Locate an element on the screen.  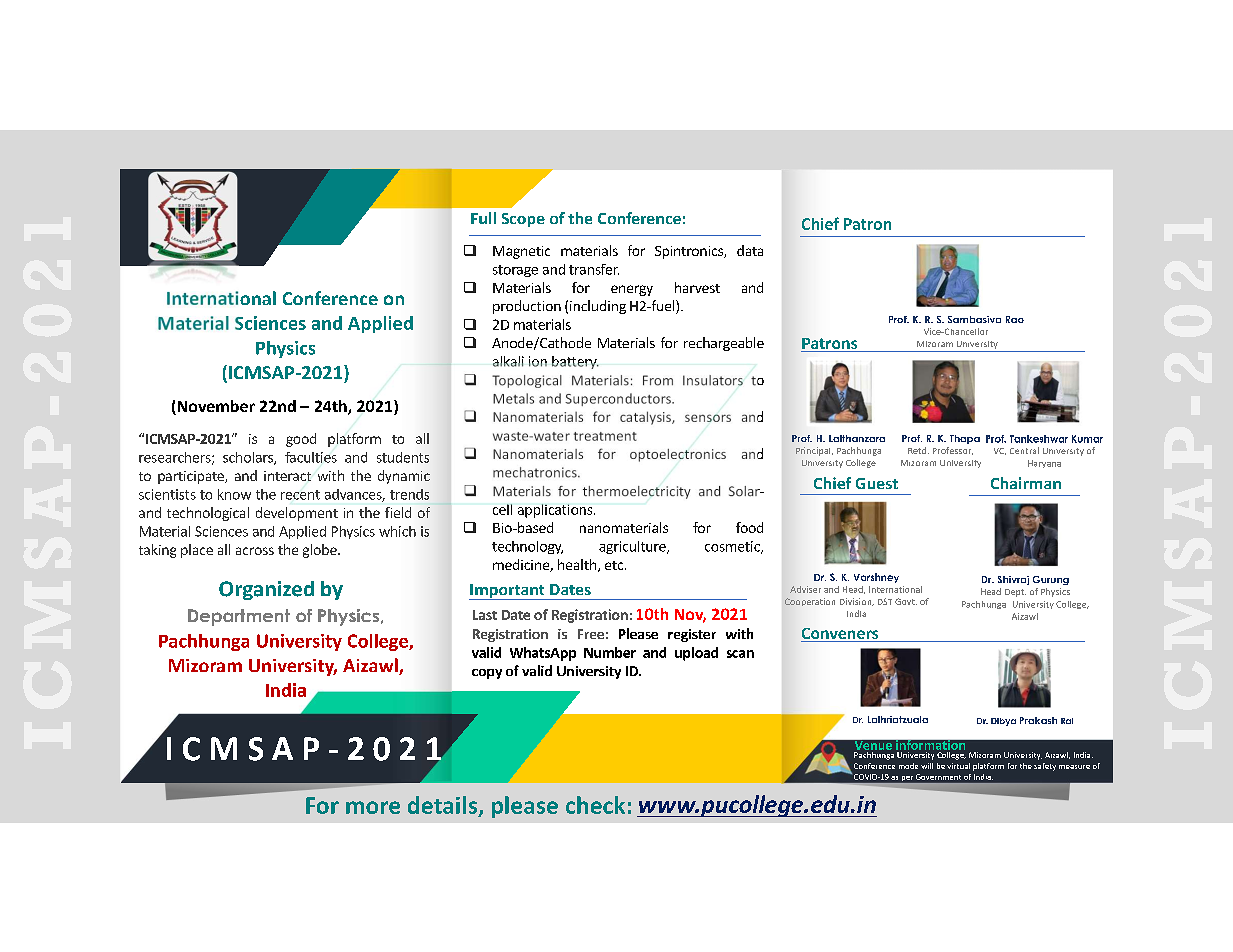
check is located at coordinates (595, 805).
